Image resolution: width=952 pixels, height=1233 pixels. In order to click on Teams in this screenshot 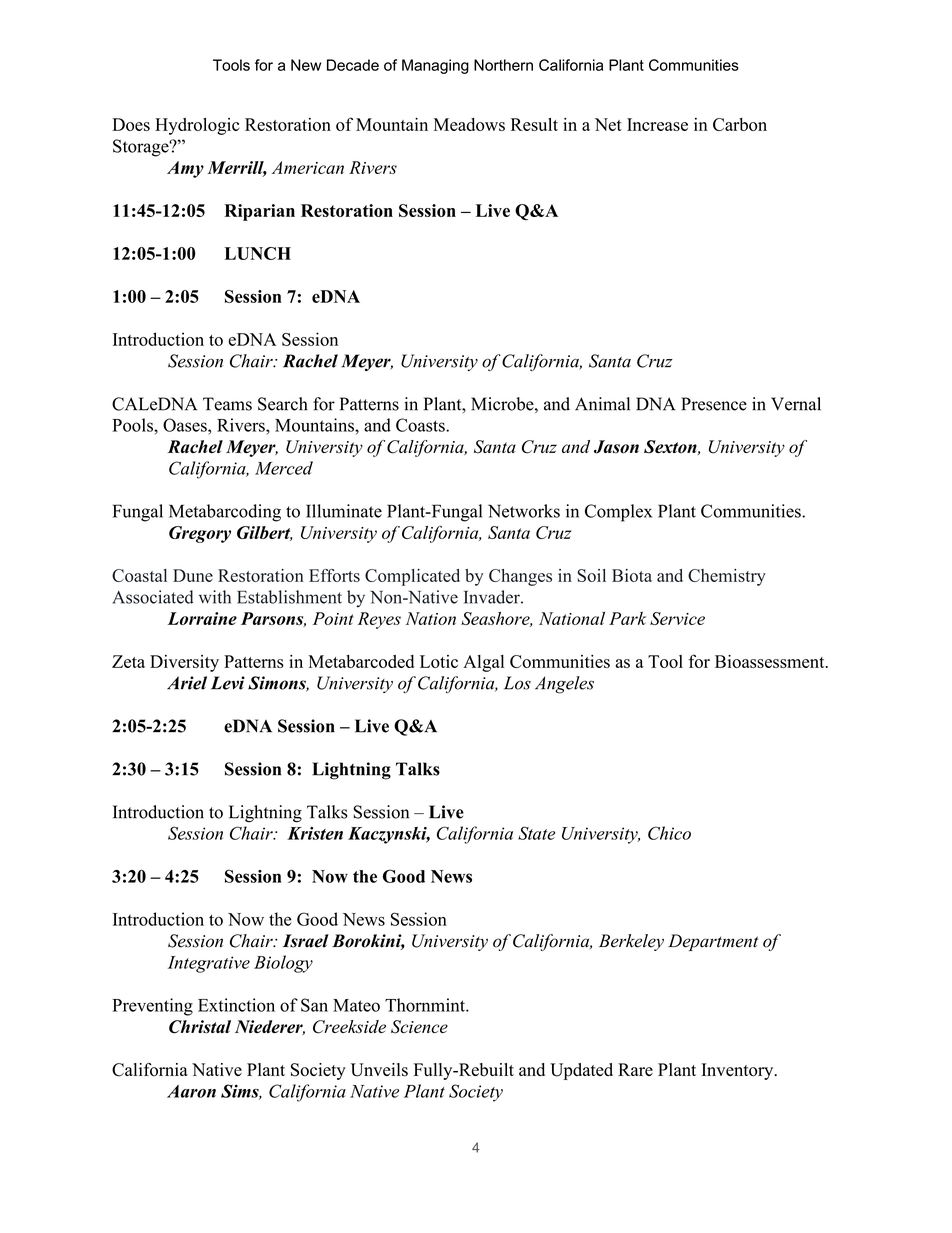, I will do `click(227, 404)`.
